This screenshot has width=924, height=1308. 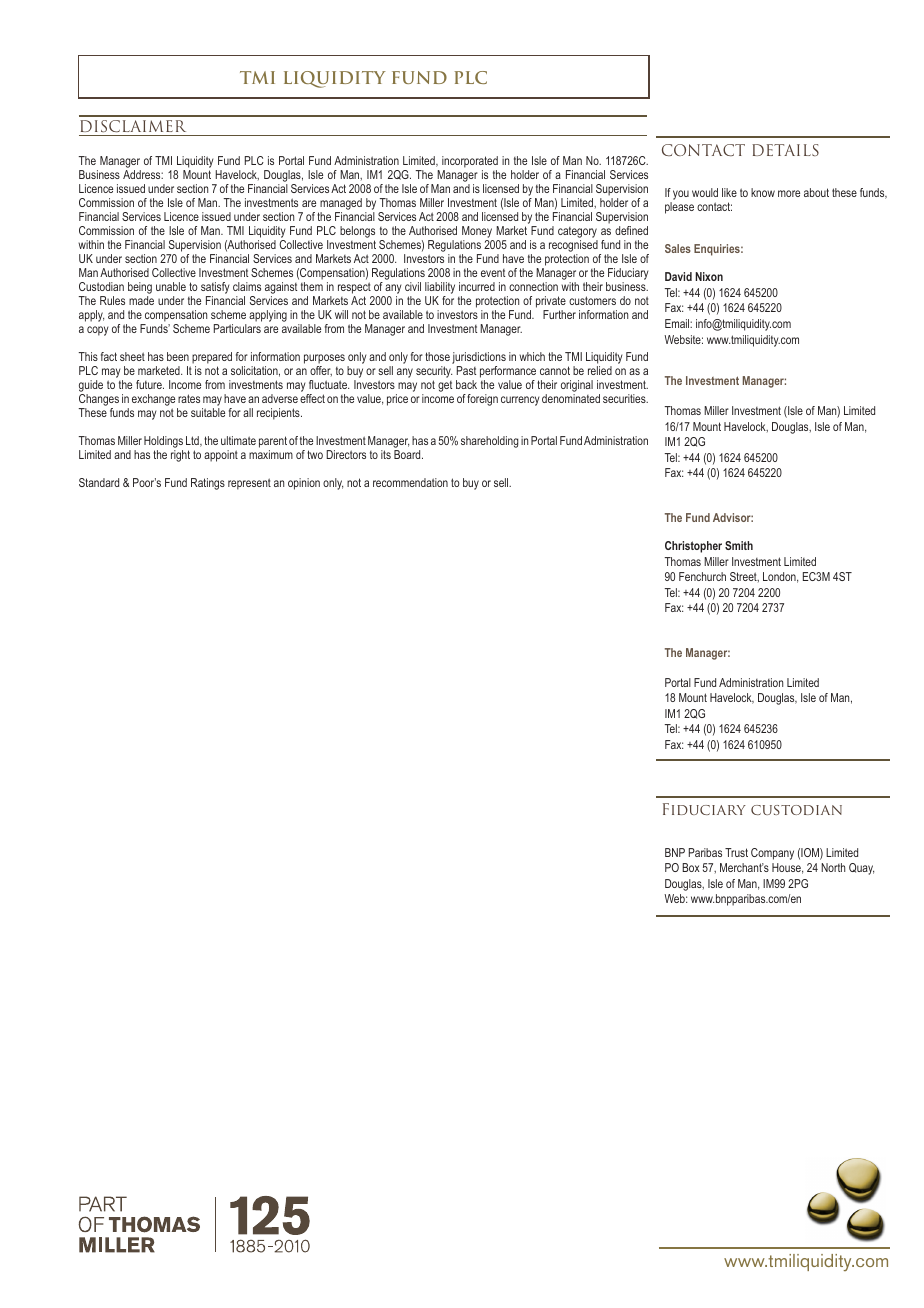 What do you see at coordinates (479, 359) in the screenshot?
I see `jurisdictions` at bounding box center [479, 359].
